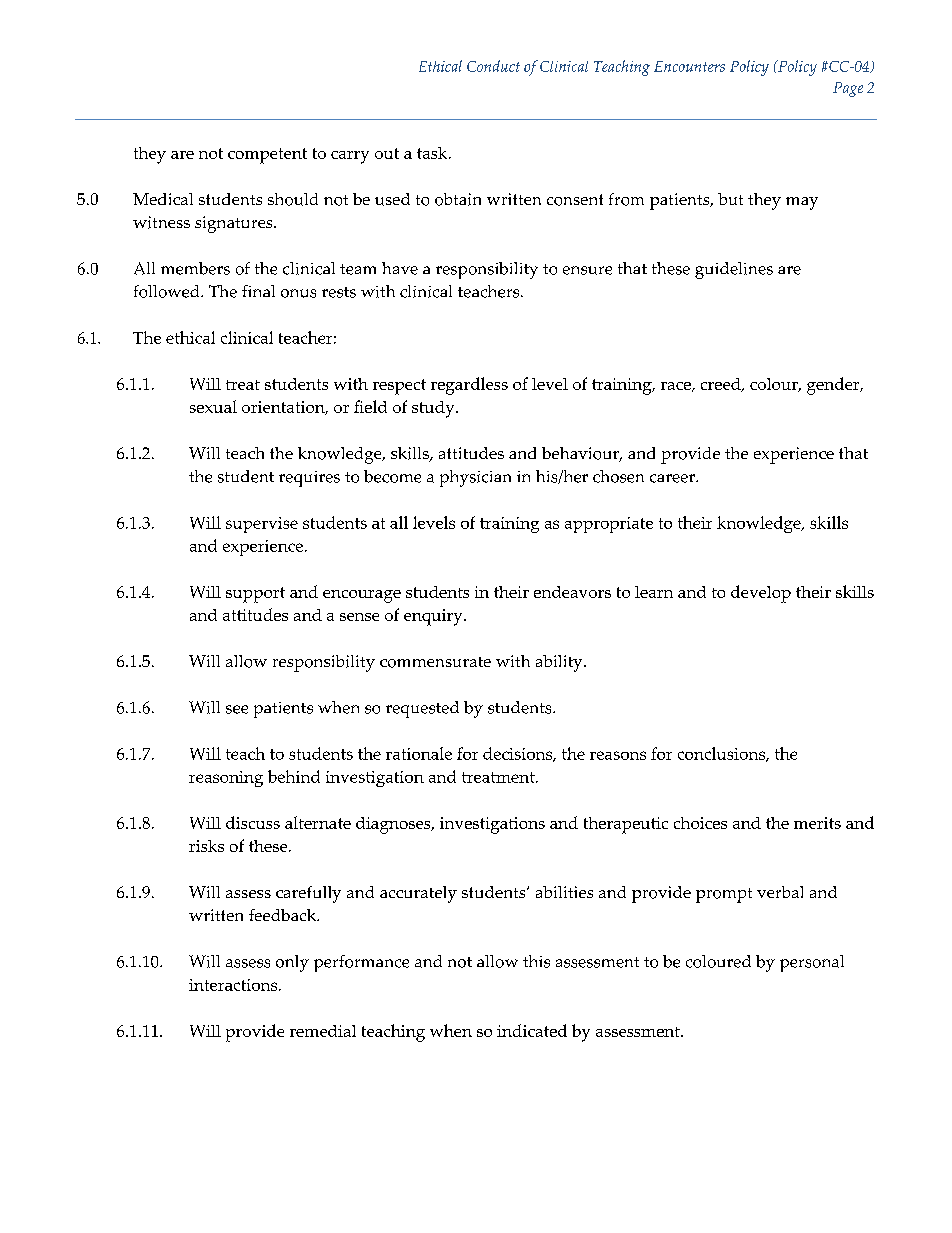 The height and width of the page is (1233, 952). What do you see at coordinates (761, 594) in the page?
I see `develop` at bounding box center [761, 594].
